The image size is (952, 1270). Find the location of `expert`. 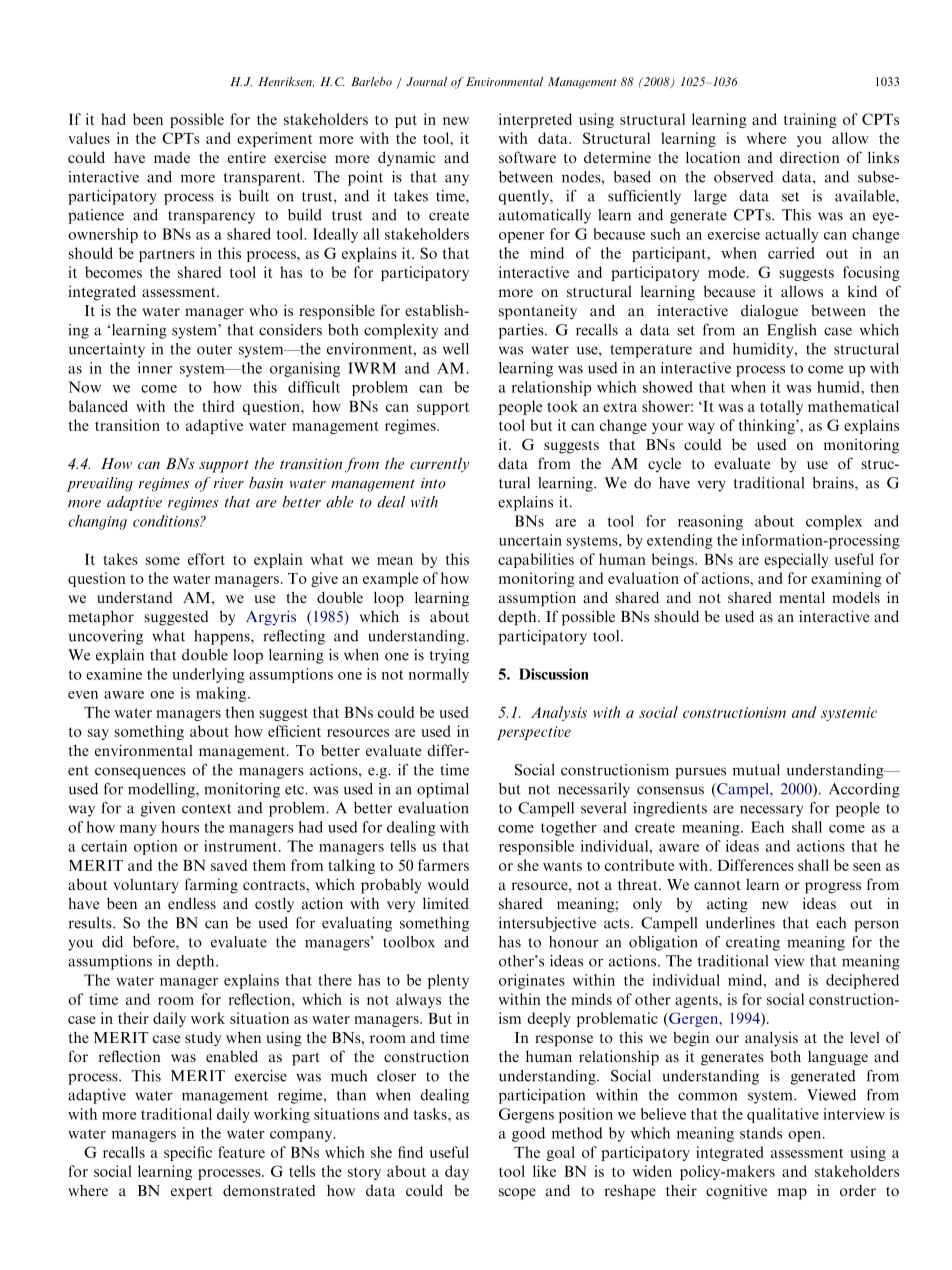

expert is located at coordinates (191, 1193).
